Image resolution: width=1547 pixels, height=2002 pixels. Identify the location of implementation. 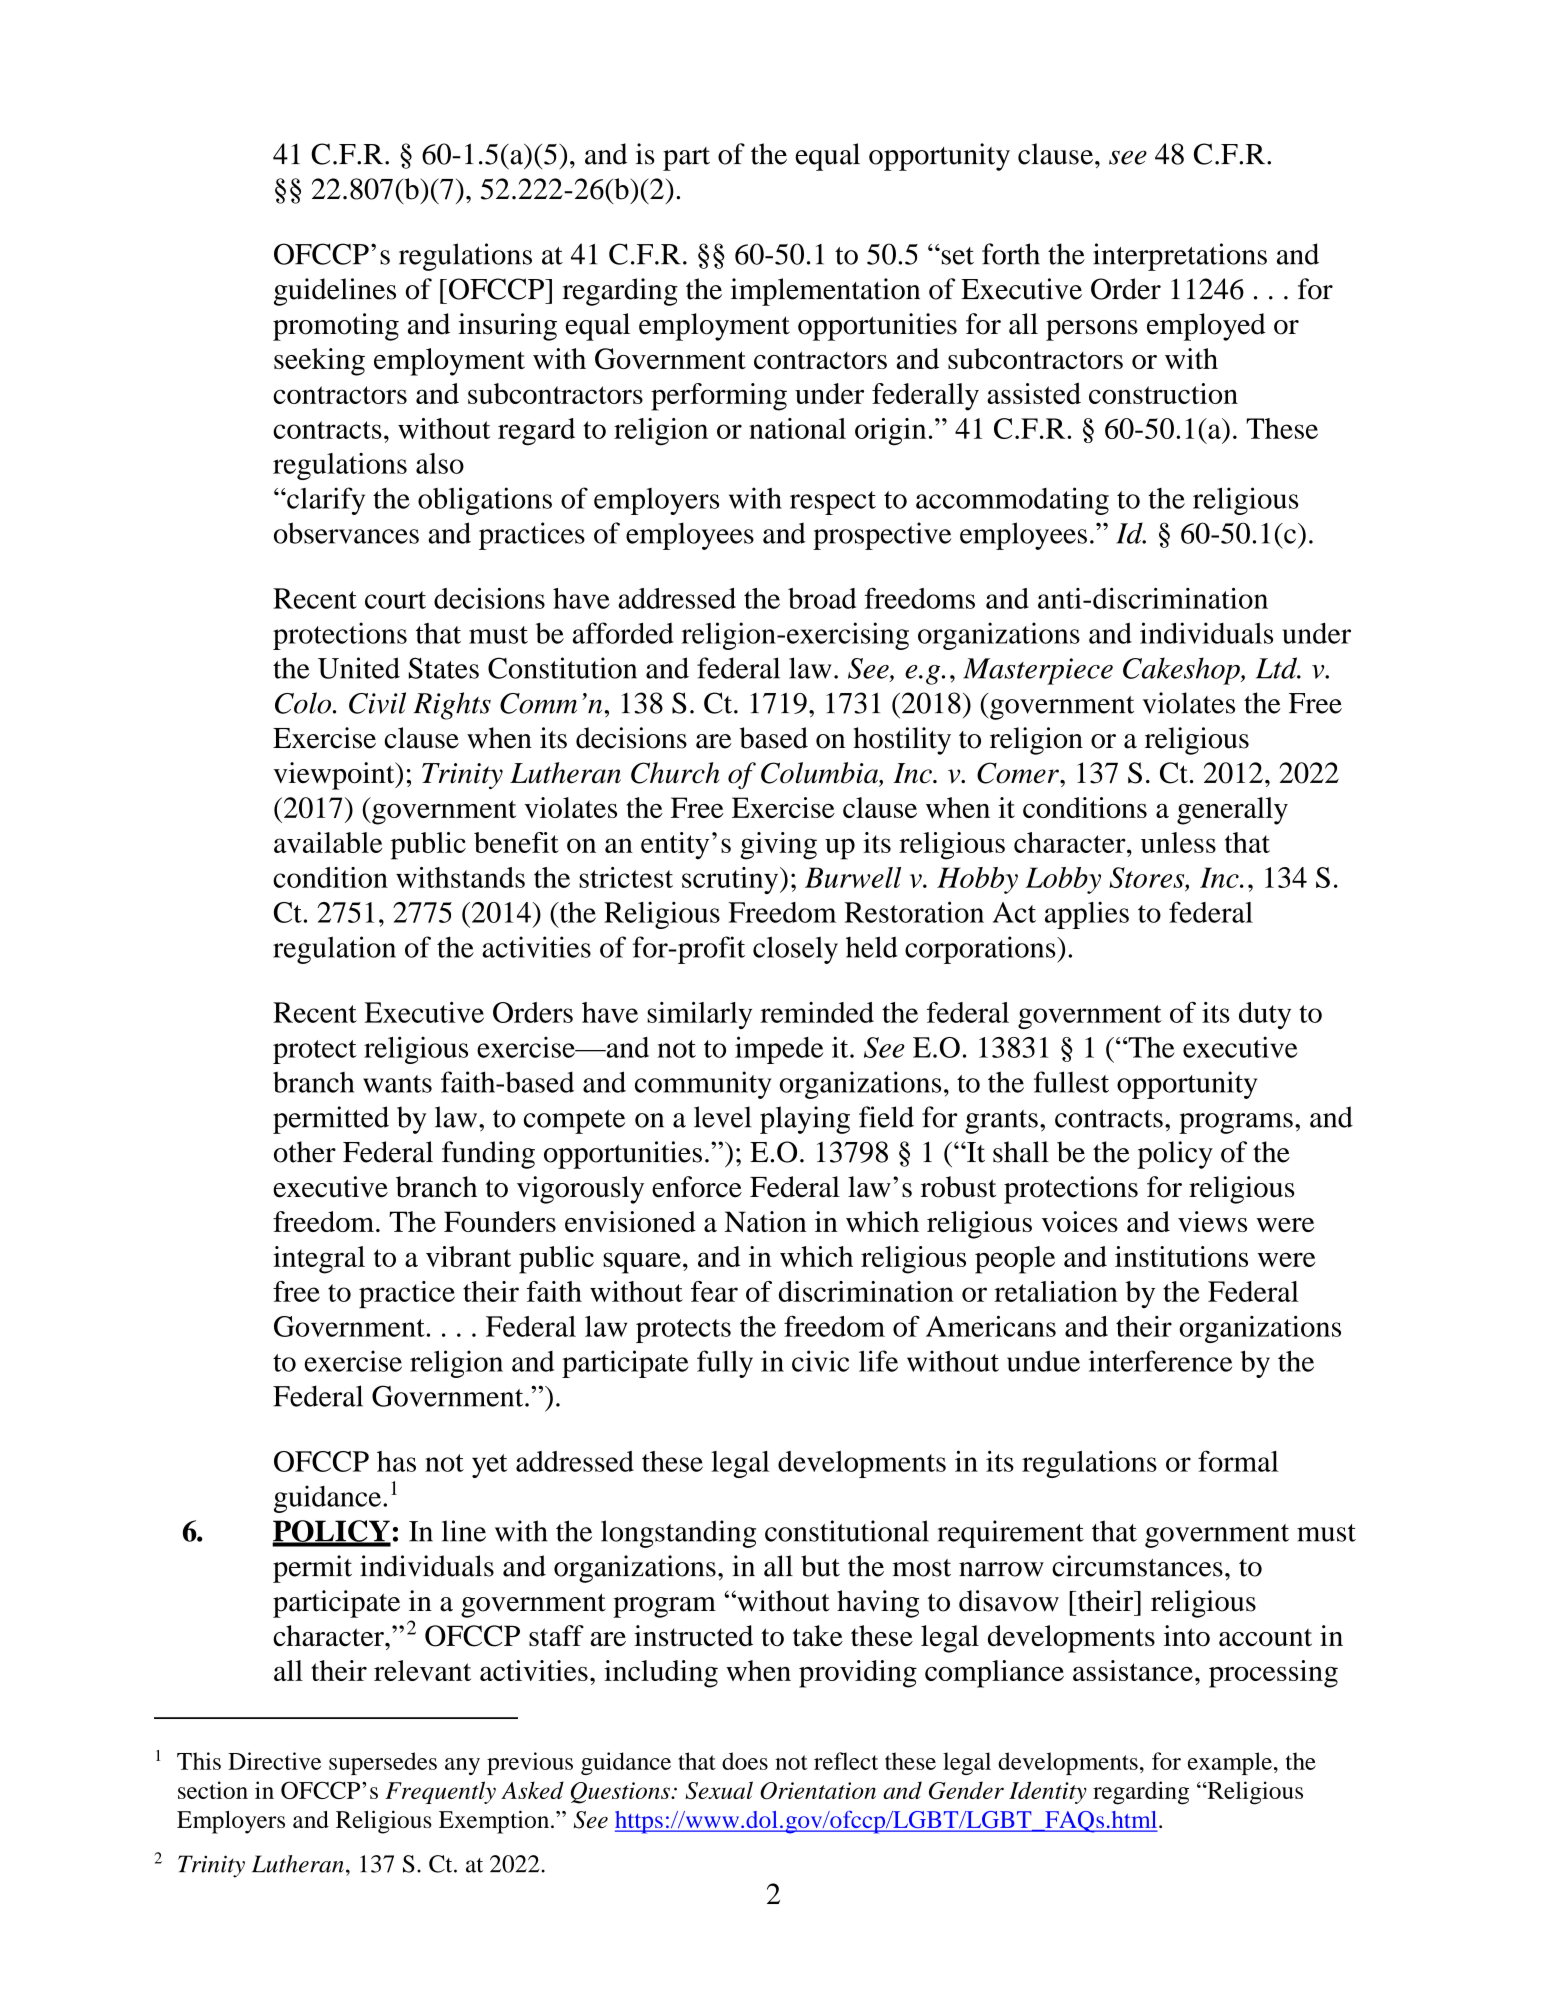
(825, 292).
